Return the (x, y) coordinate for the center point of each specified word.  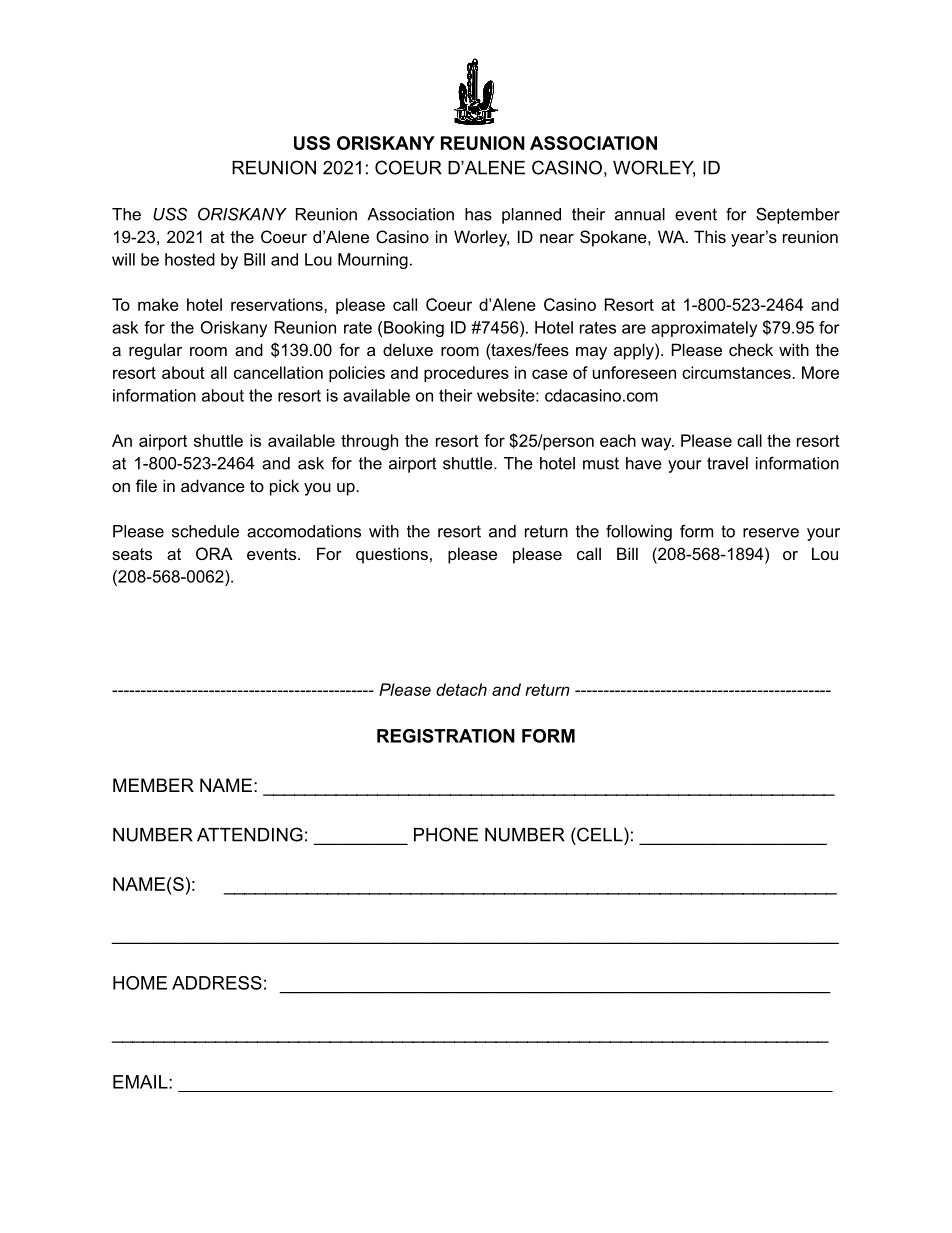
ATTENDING (250, 834)
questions (392, 555)
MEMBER (153, 785)
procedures (466, 374)
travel (727, 463)
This (710, 236)
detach (461, 689)
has (478, 214)
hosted (190, 259)
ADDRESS (217, 983)
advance (213, 485)
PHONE (446, 834)
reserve (771, 533)
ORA (214, 553)
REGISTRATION (446, 736)
